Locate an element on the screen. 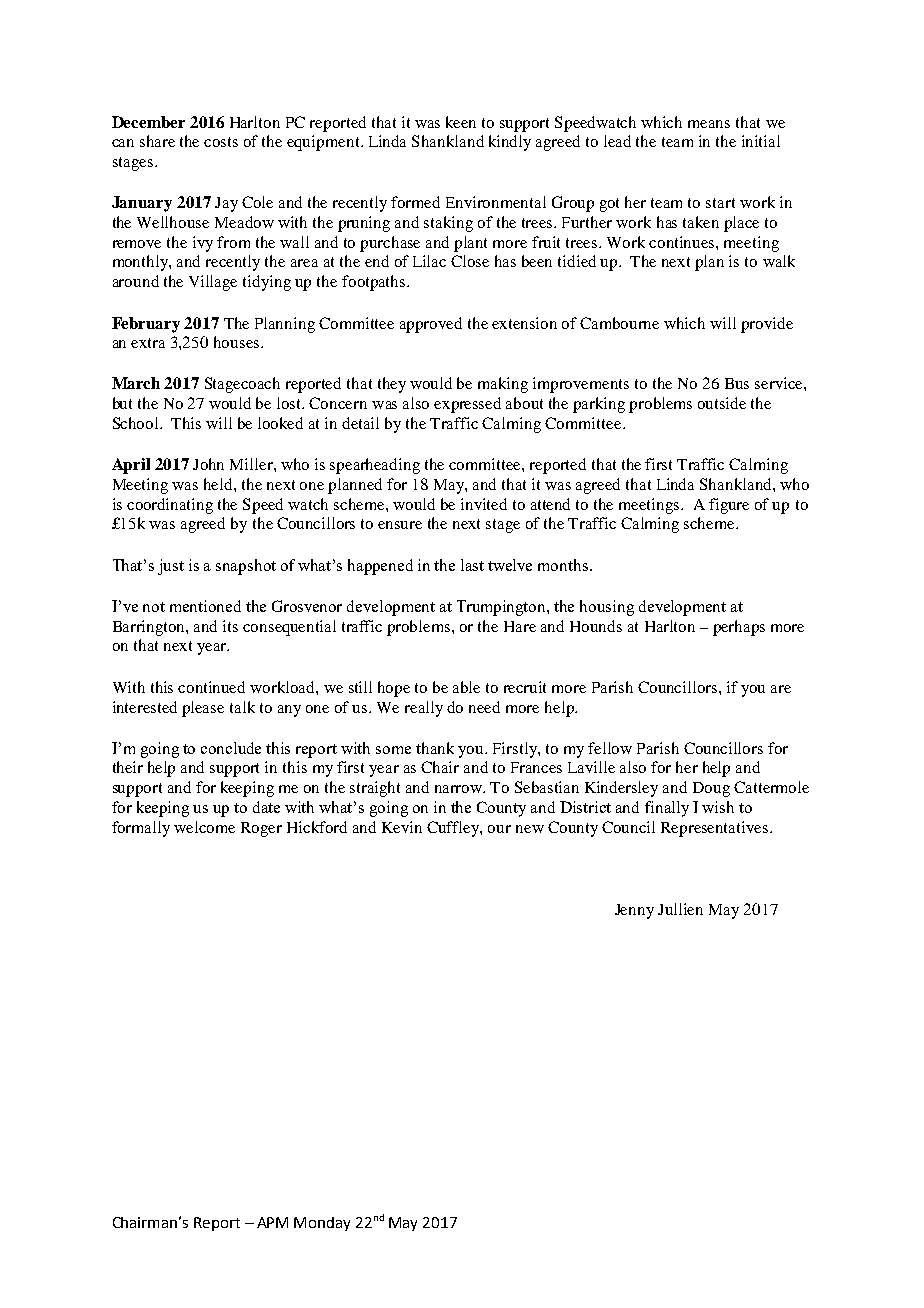 This screenshot has width=924, height=1308. approved is located at coordinates (431, 325).
